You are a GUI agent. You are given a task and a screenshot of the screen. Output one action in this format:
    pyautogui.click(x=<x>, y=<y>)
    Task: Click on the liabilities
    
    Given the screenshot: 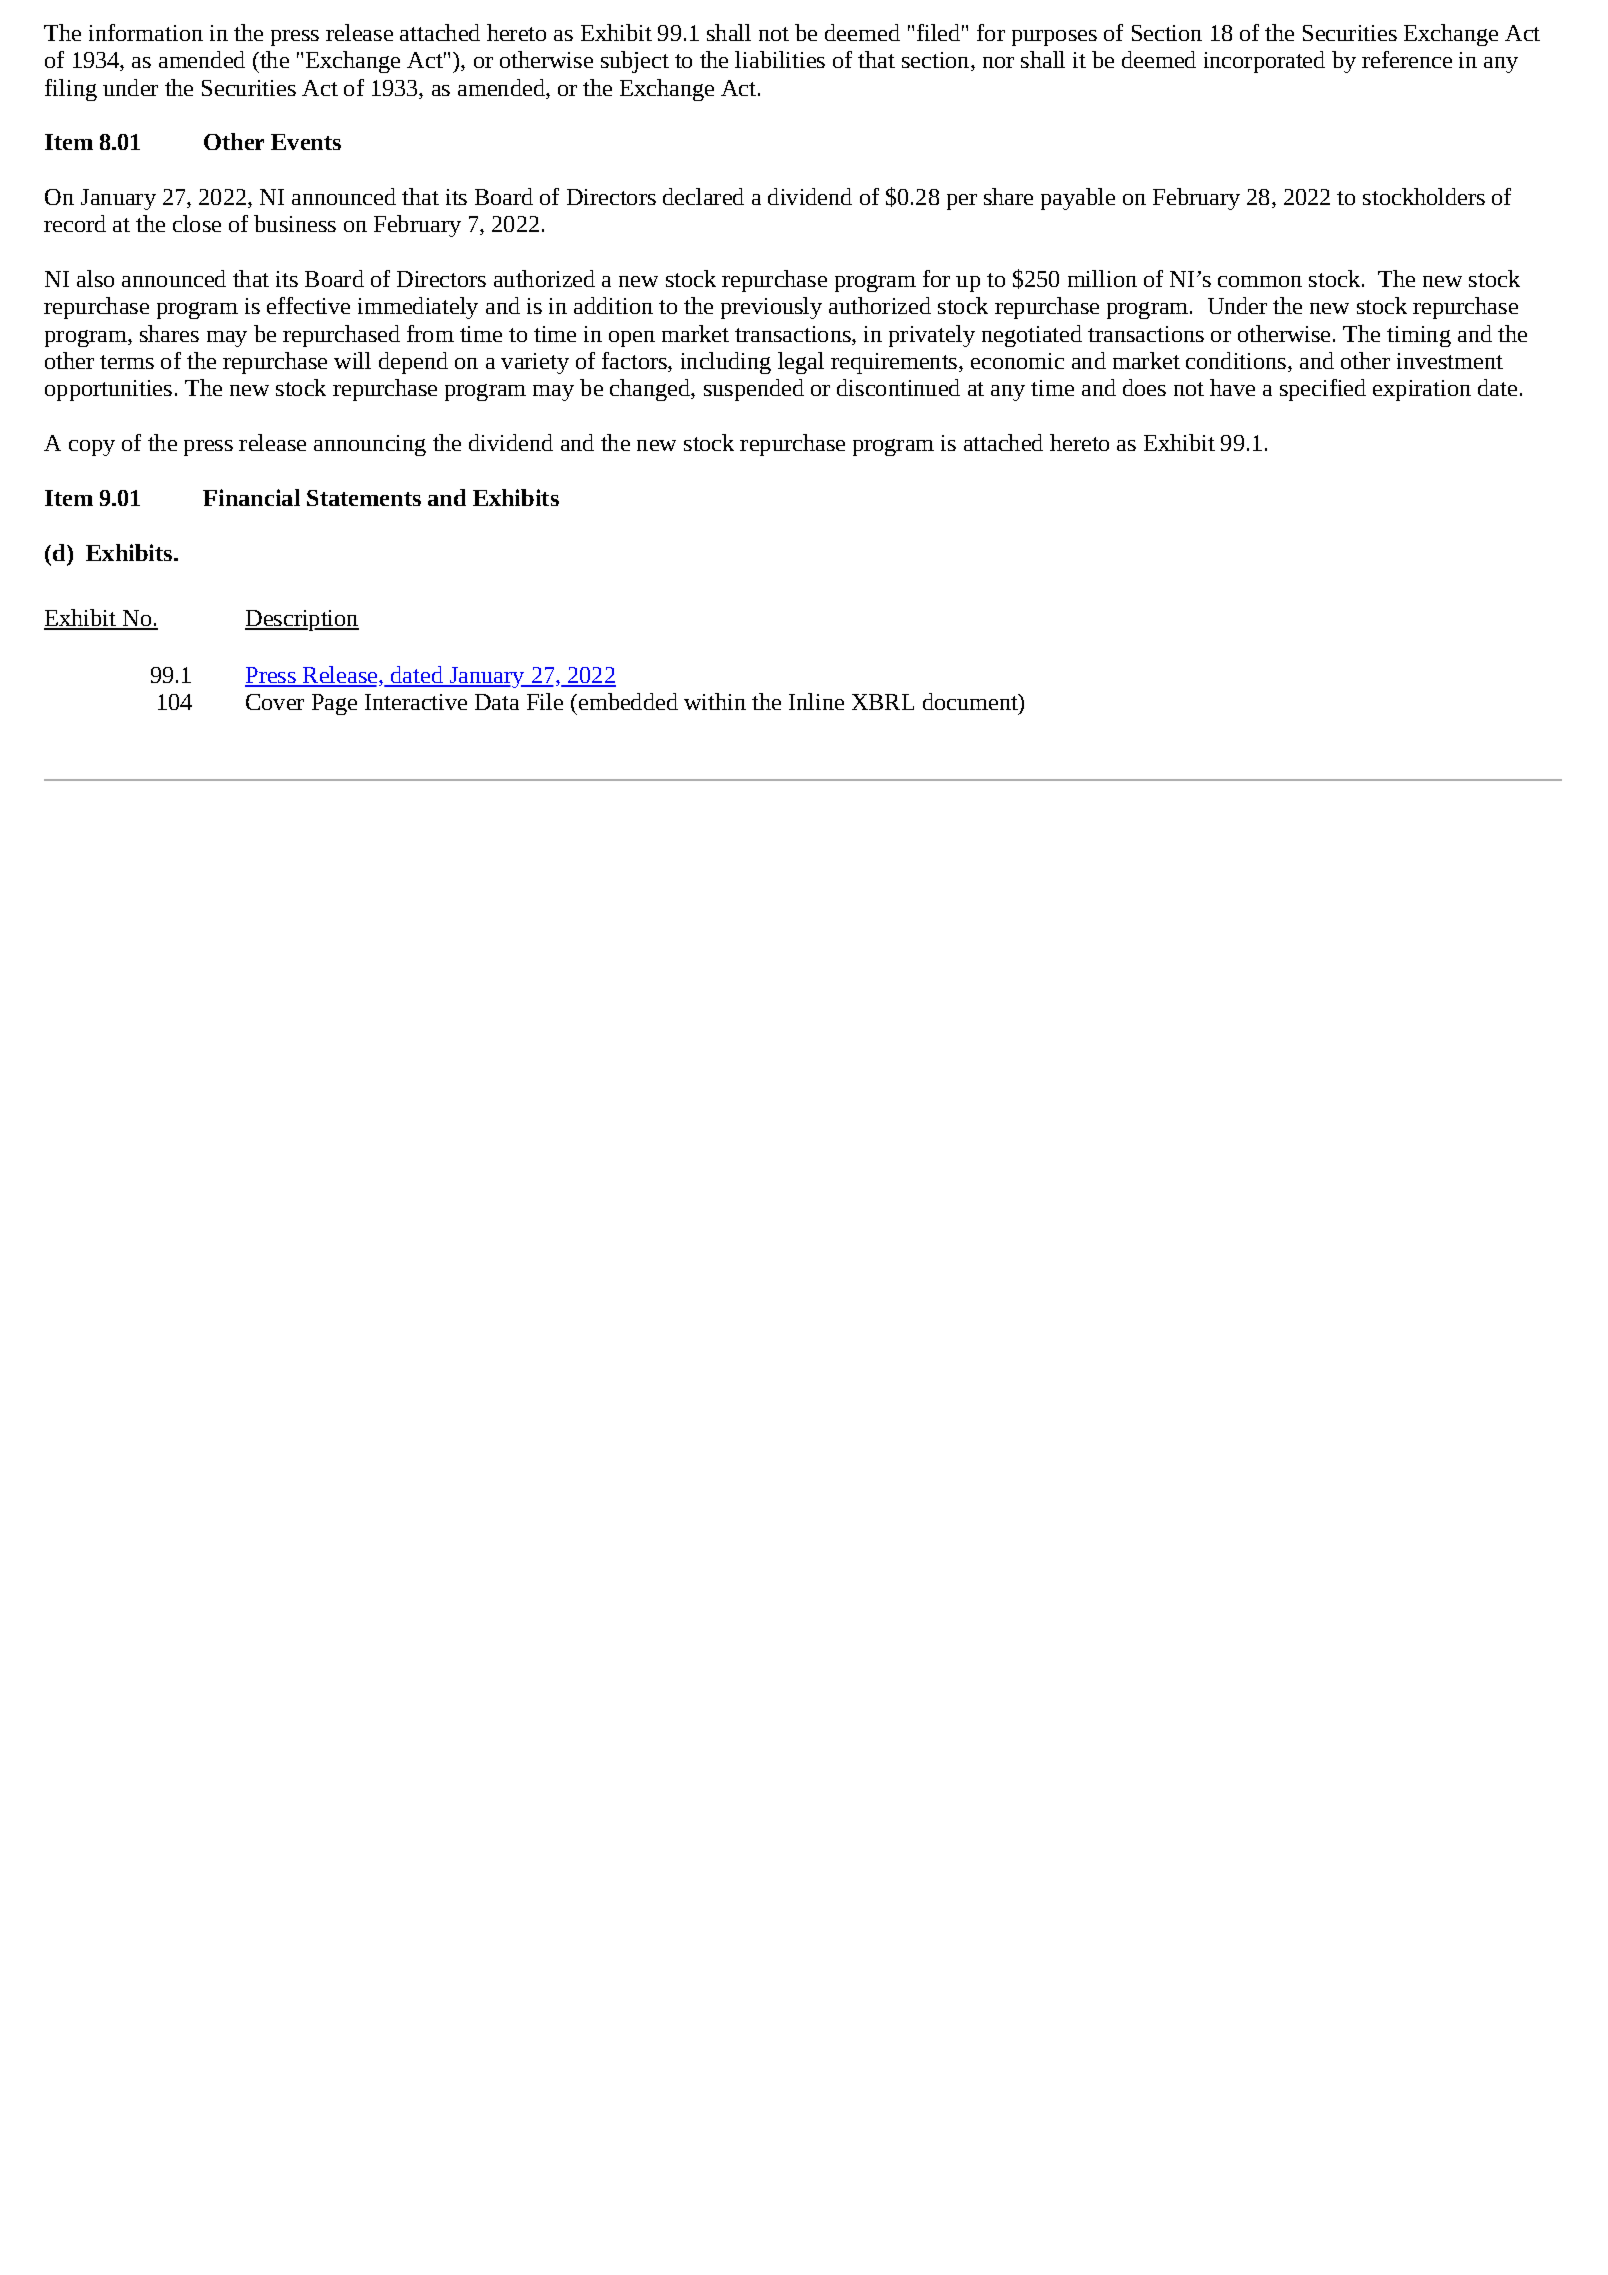 What is the action you would take?
    pyautogui.click(x=780, y=59)
